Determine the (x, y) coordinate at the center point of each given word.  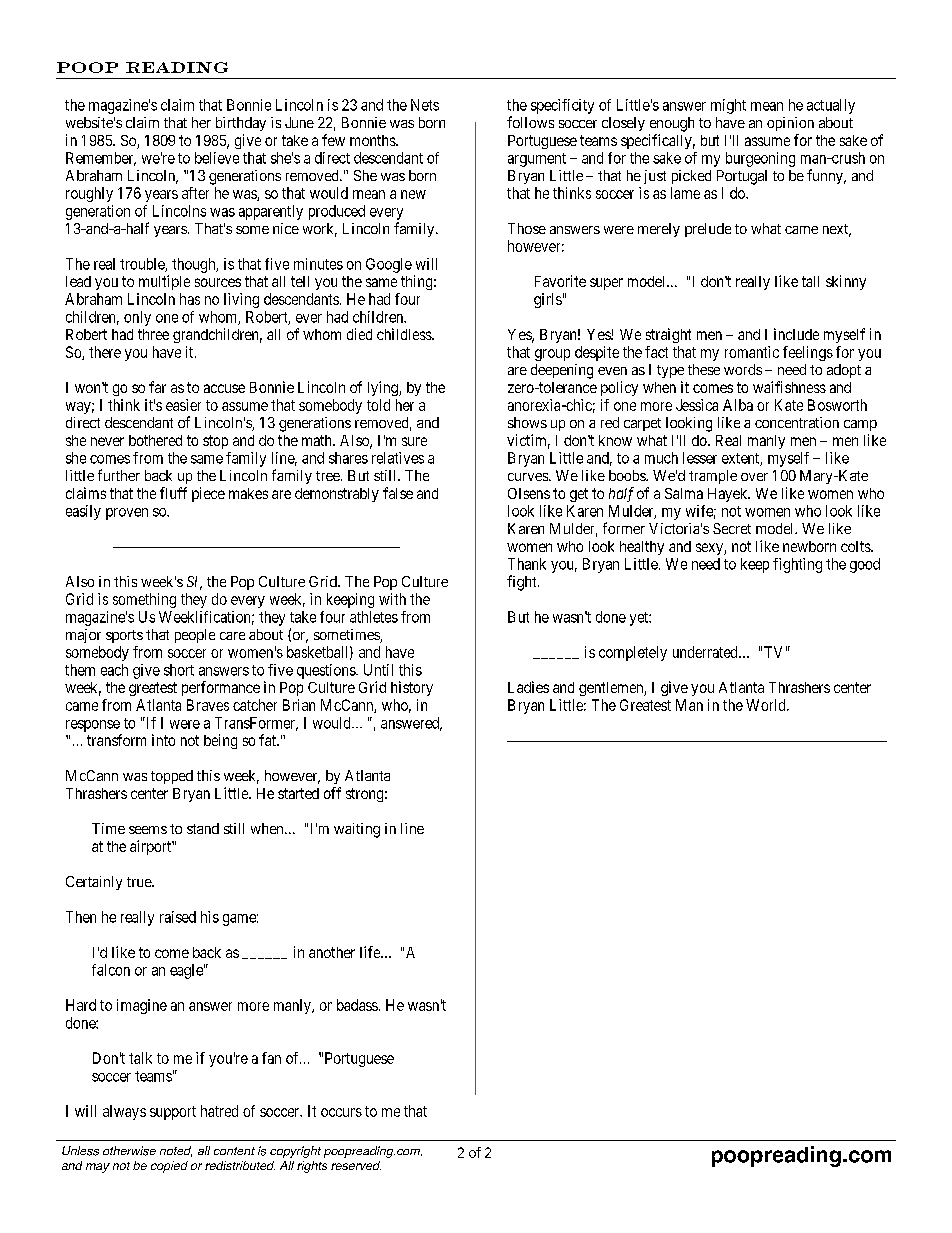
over (754, 477)
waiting (357, 830)
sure (414, 441)
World (767, 705)
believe (217, 158)
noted (176, 1151)
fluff (173, 493)
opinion (790, 124)
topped (172, 777)
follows (530, 122)
